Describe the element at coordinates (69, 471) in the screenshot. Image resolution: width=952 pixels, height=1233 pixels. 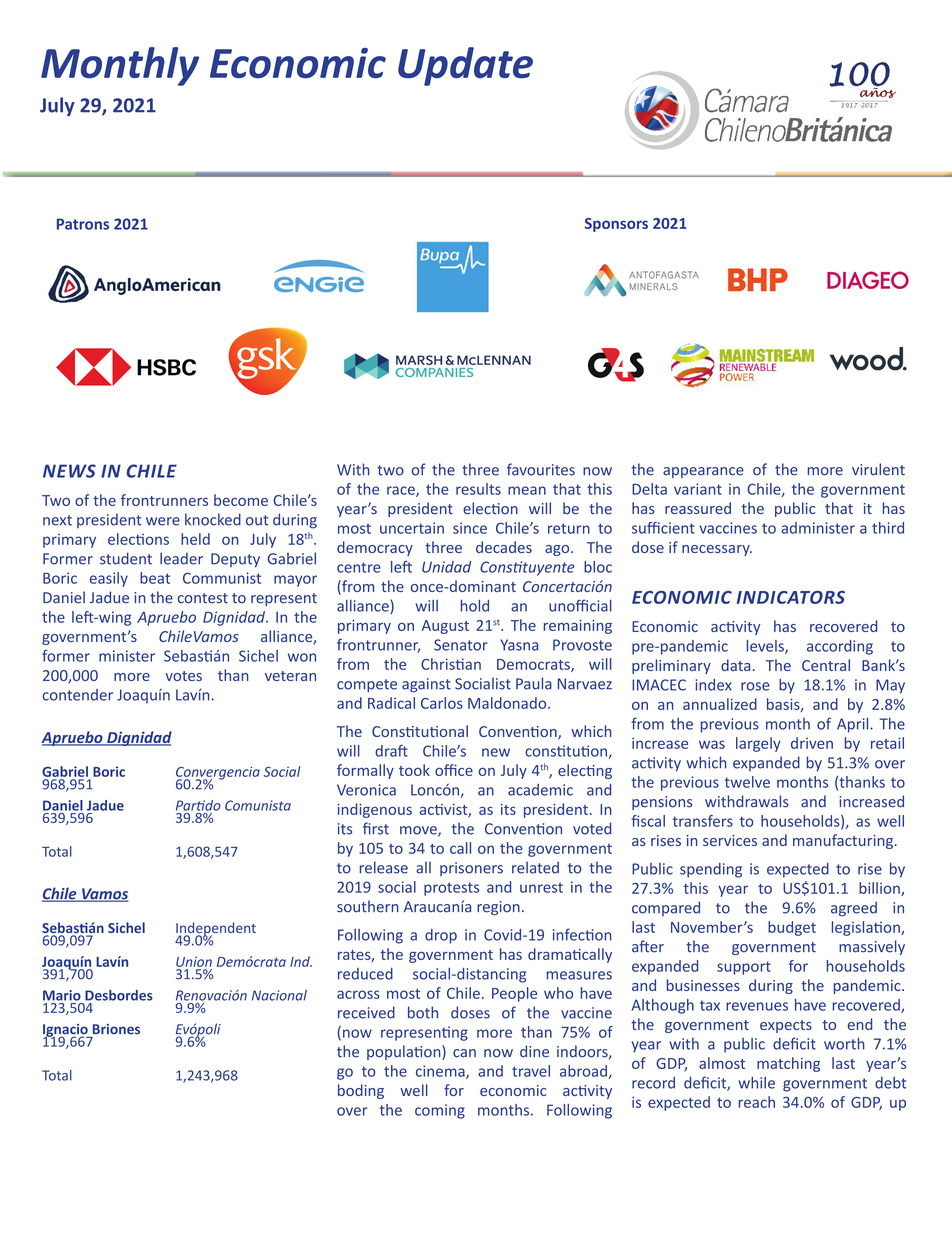
I see `NEWS` at that location.
